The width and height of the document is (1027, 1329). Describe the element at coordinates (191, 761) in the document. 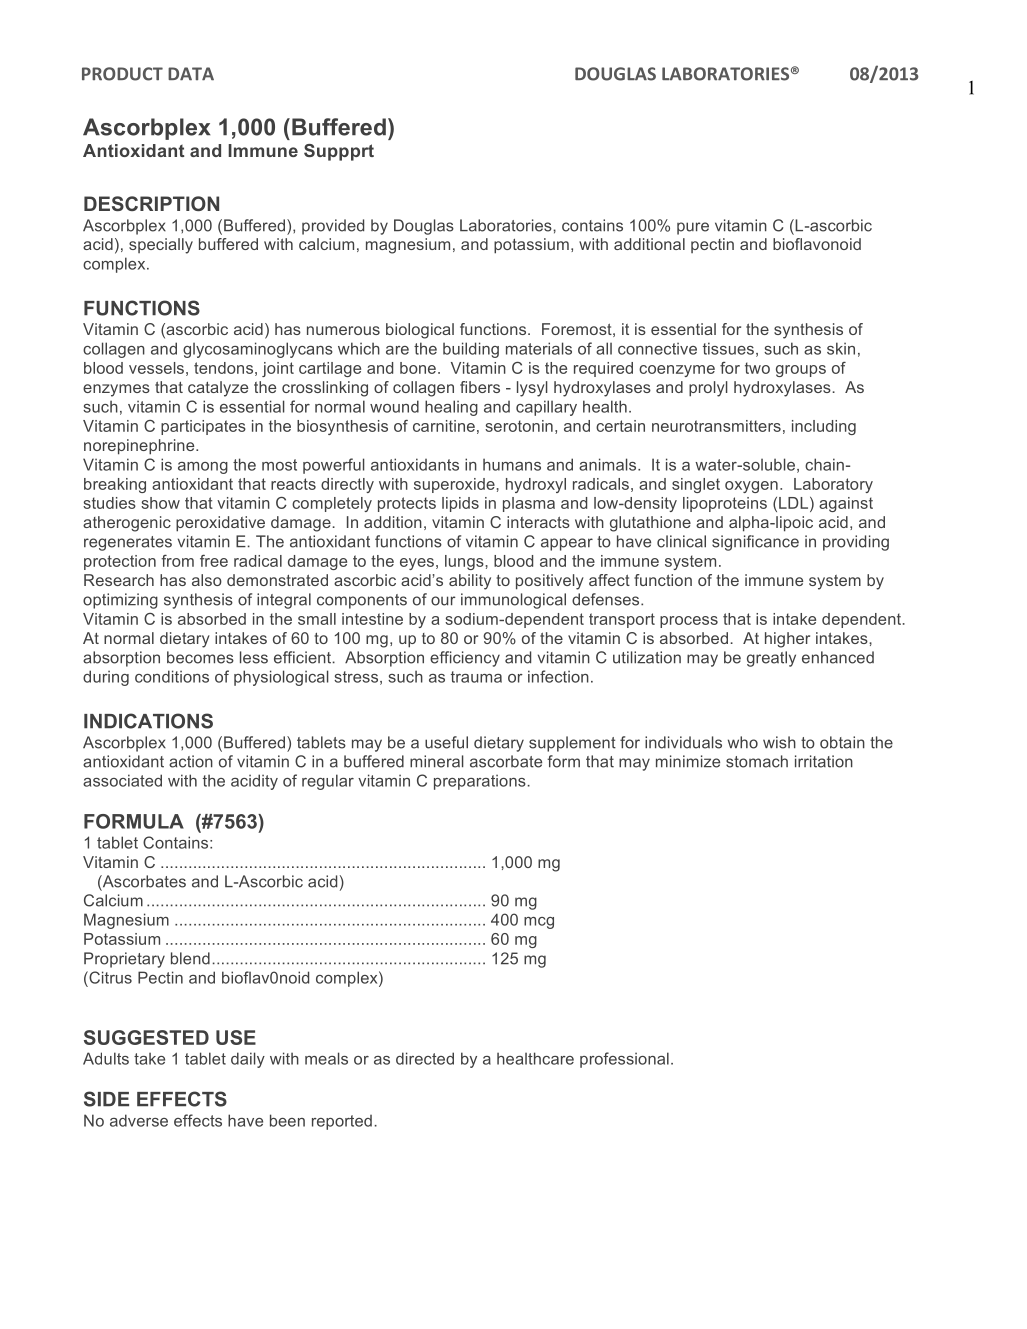

I see `action` at that location.
